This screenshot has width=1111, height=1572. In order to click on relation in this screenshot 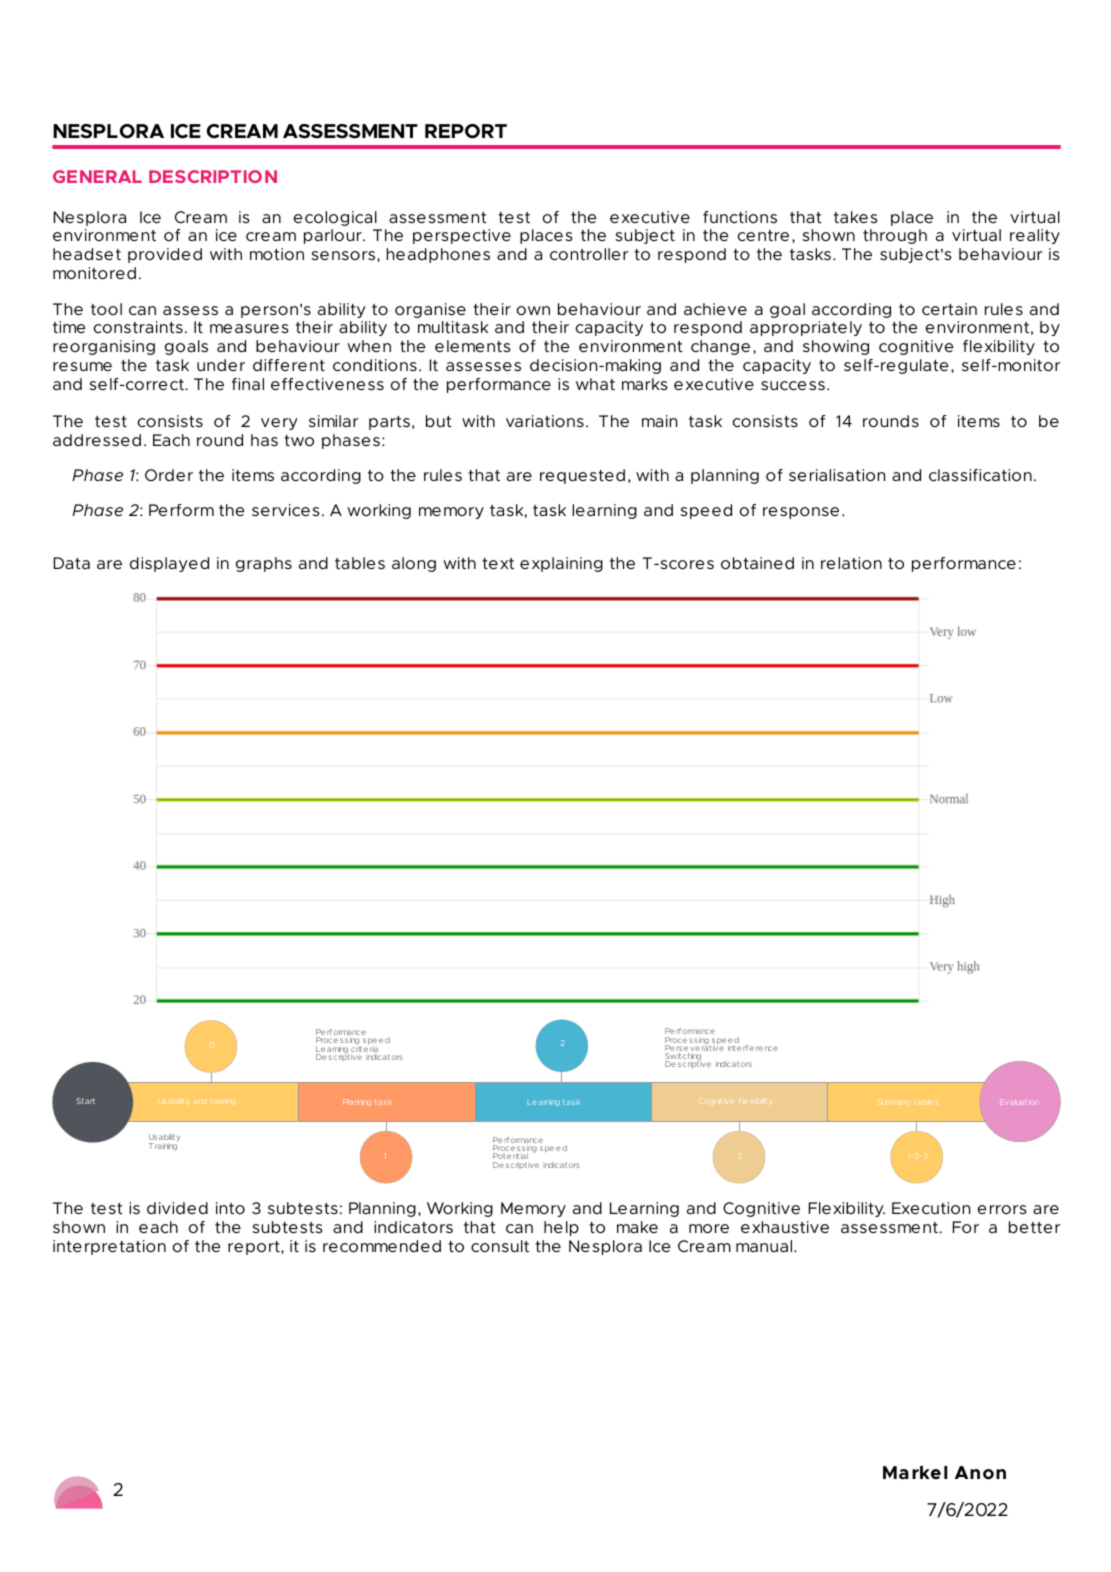, I will do `click(851, 563)`.
